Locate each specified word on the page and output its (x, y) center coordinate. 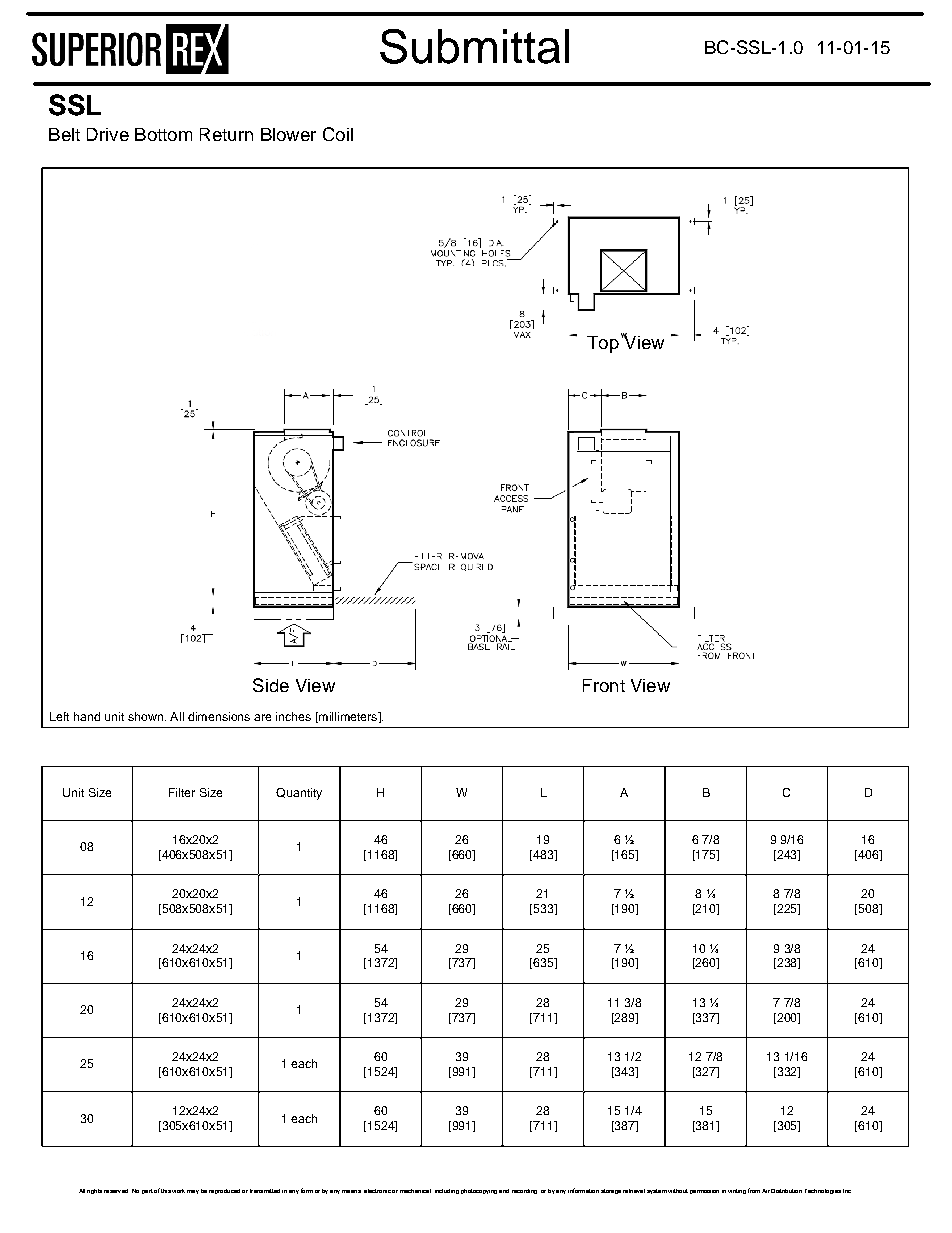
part (147, 1191)
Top (603, 344)
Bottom (163, 134)
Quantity (299, 794)
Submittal (474, 46)
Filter (182, 792)
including (447, 1191)
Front (604, 685)
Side (271, 685)
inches (293, 716)
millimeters (348, 717)
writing (737, 1191)
